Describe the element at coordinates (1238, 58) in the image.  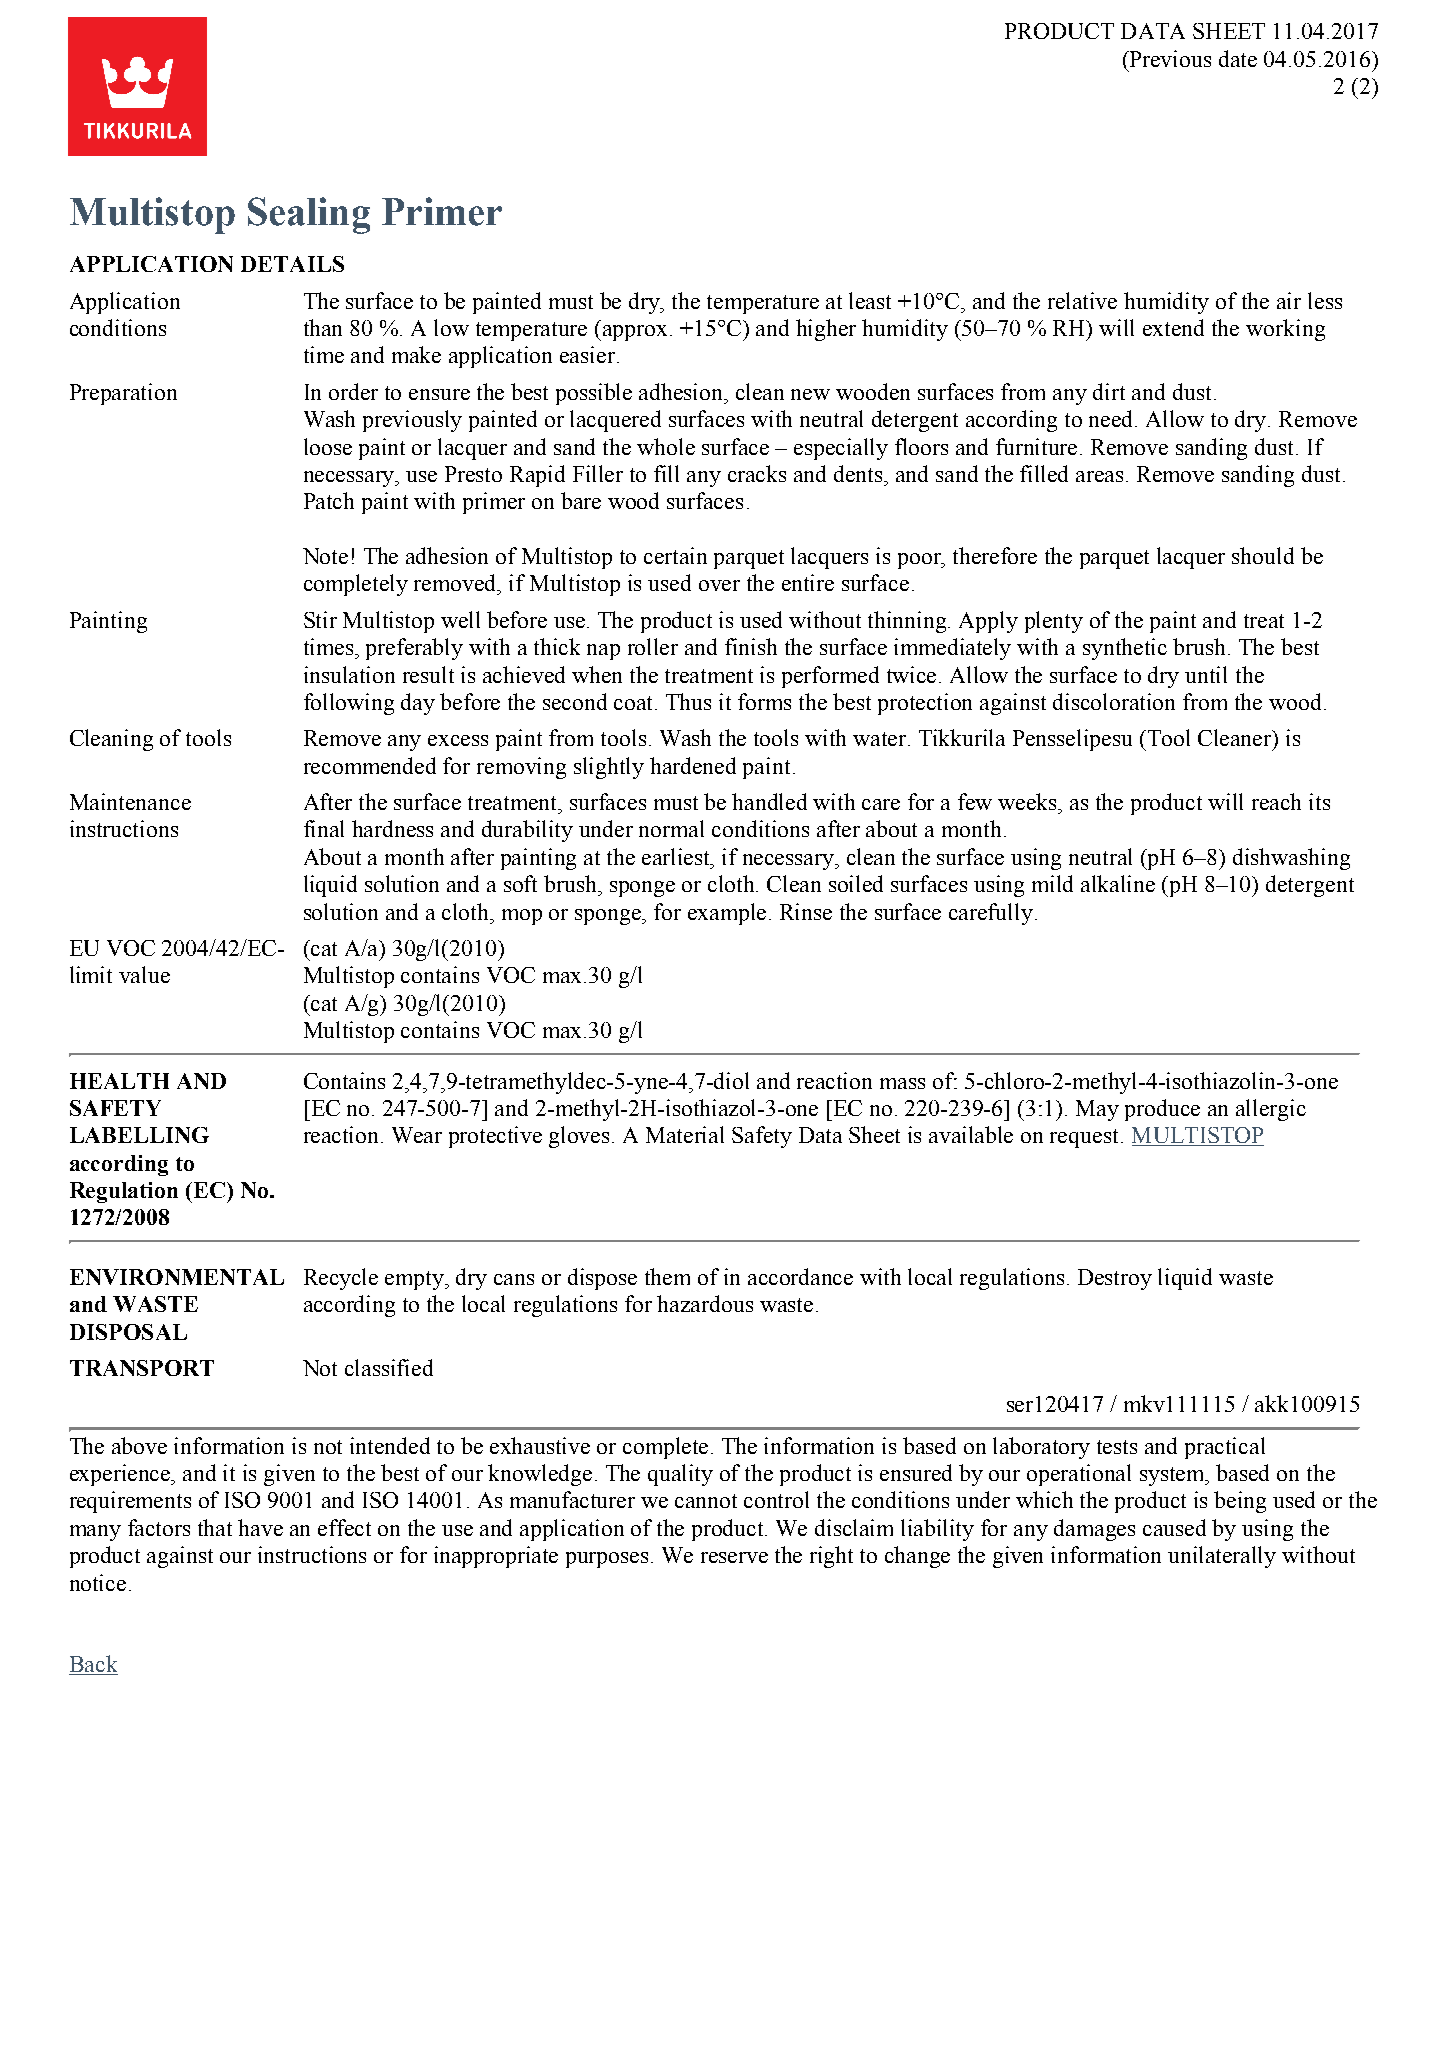
I see `date` at that location.
